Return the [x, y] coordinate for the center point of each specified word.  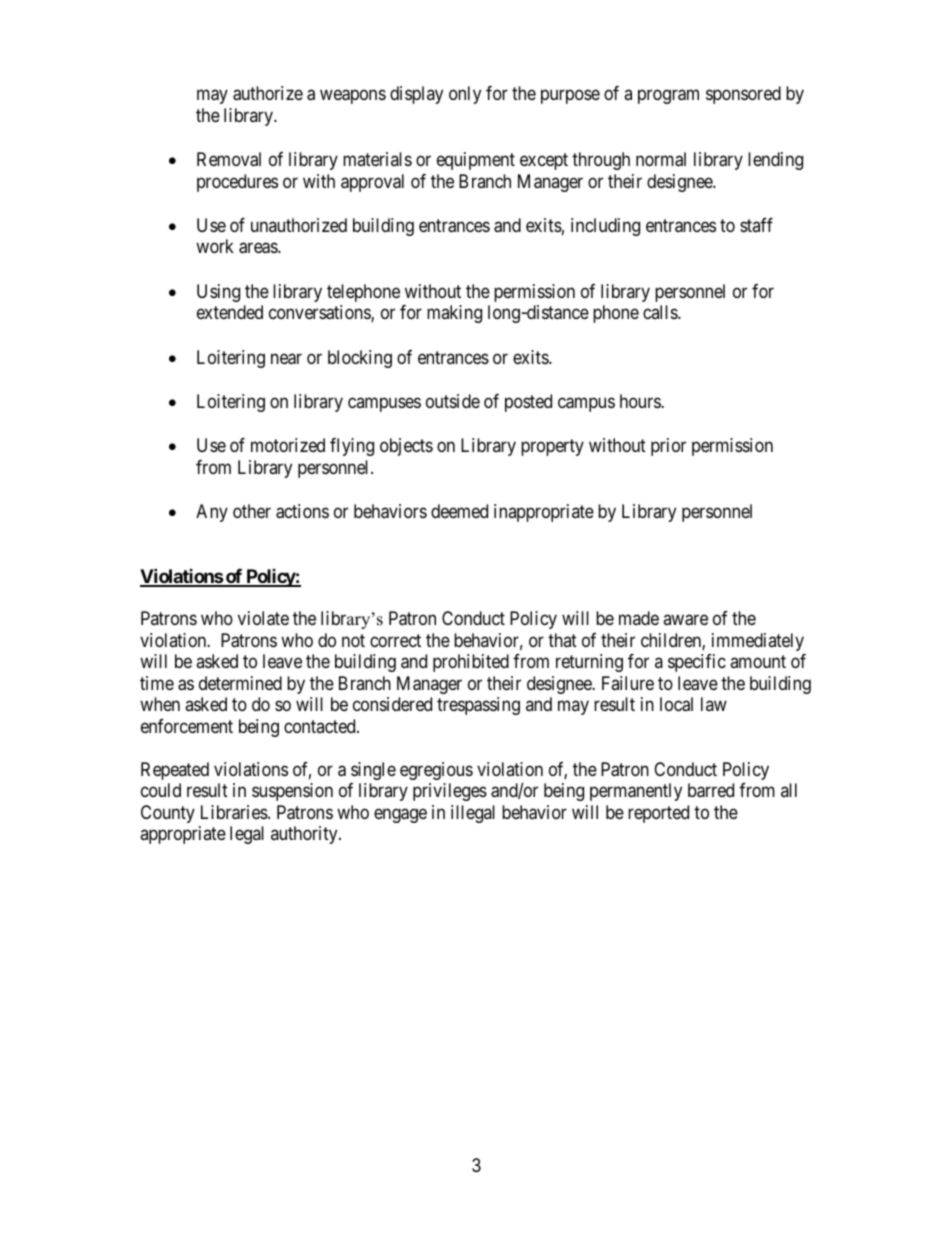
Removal [229, 159]
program [668, 97]
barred [711, 790]
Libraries [235, 812]
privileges [450, 792]
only [465, 95]
